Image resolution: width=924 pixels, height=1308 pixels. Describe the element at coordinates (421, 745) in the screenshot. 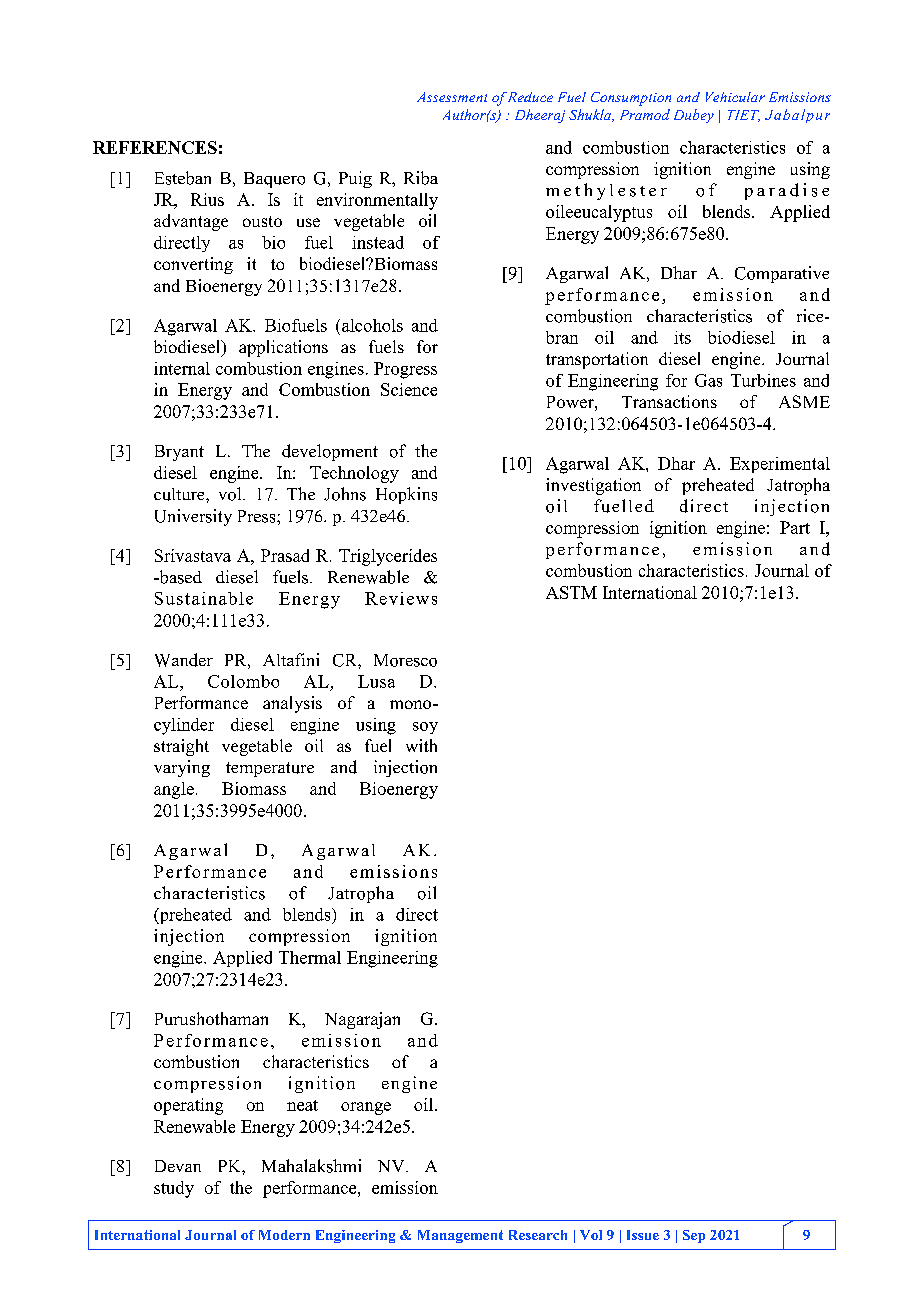

I see `with` at that location.
